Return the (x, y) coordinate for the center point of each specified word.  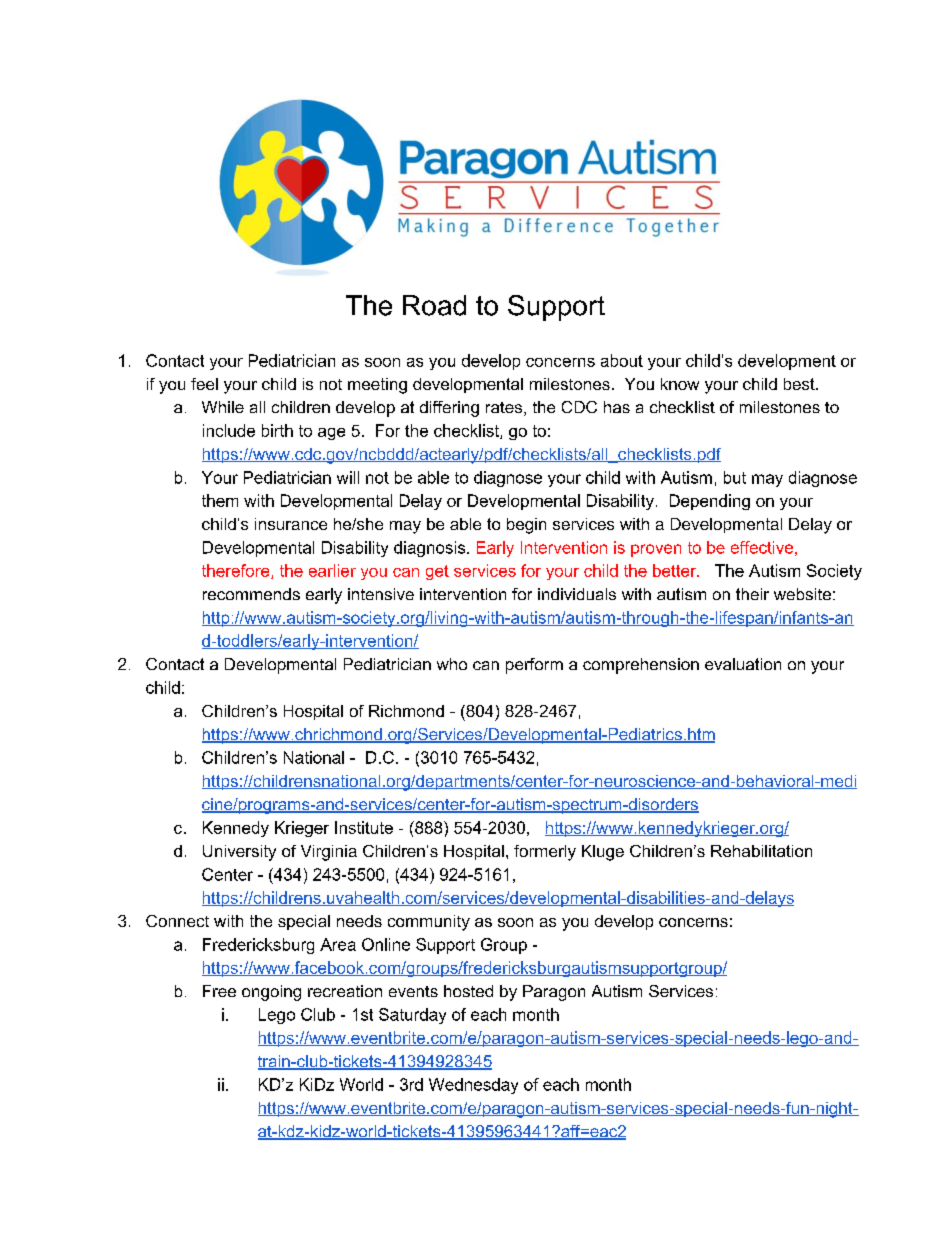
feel (204, 384)
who (452, 664)
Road (434, 305)
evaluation (743, 664)
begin (526, 526)
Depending (710, 502)
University (239, 853)
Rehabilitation (761, 851)
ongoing (271, 993)
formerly (545, 853)
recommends (251, 594)
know (680, 384)
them (220, 500)
